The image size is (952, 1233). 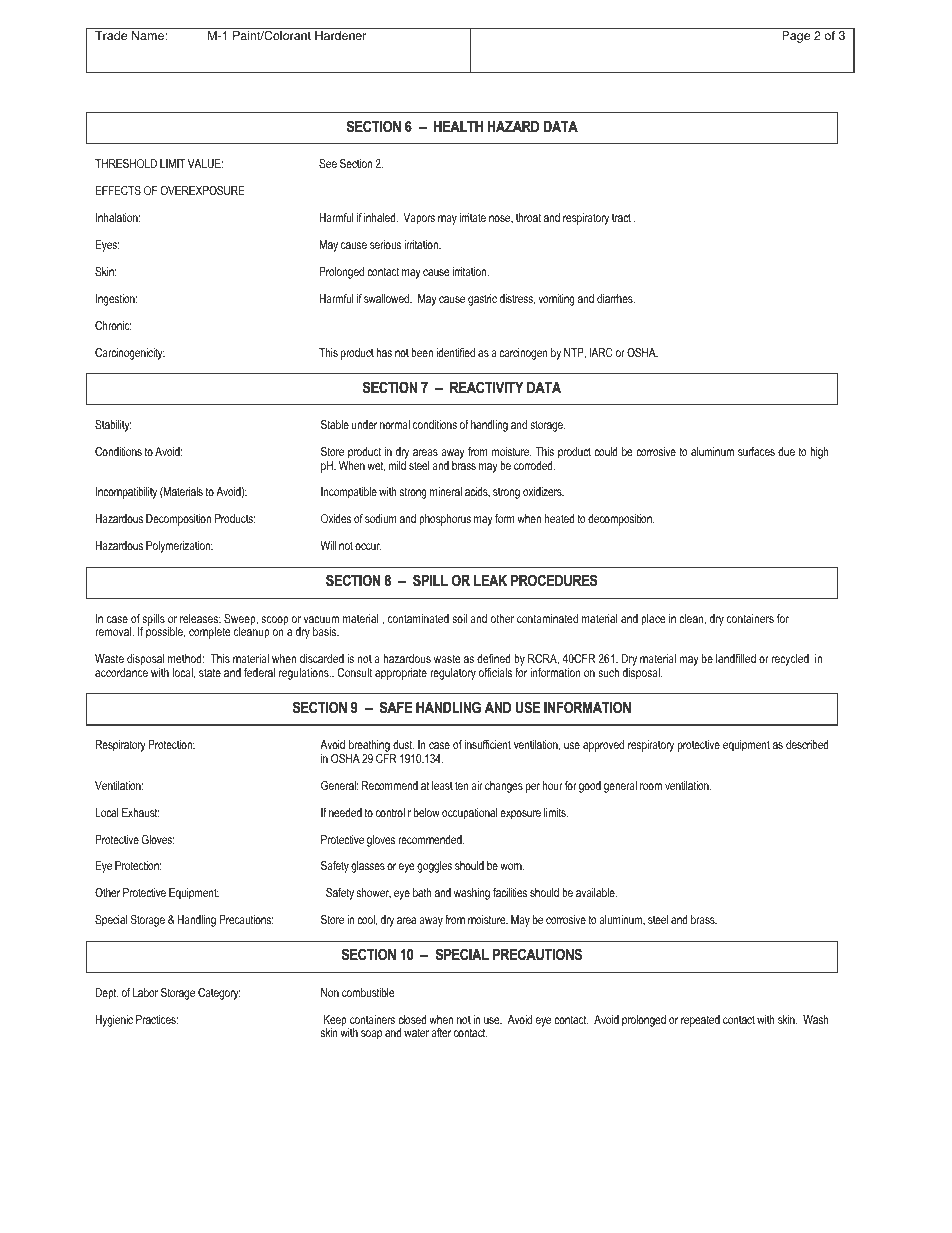 I want to click on after, so click(x=441, y=1032).
